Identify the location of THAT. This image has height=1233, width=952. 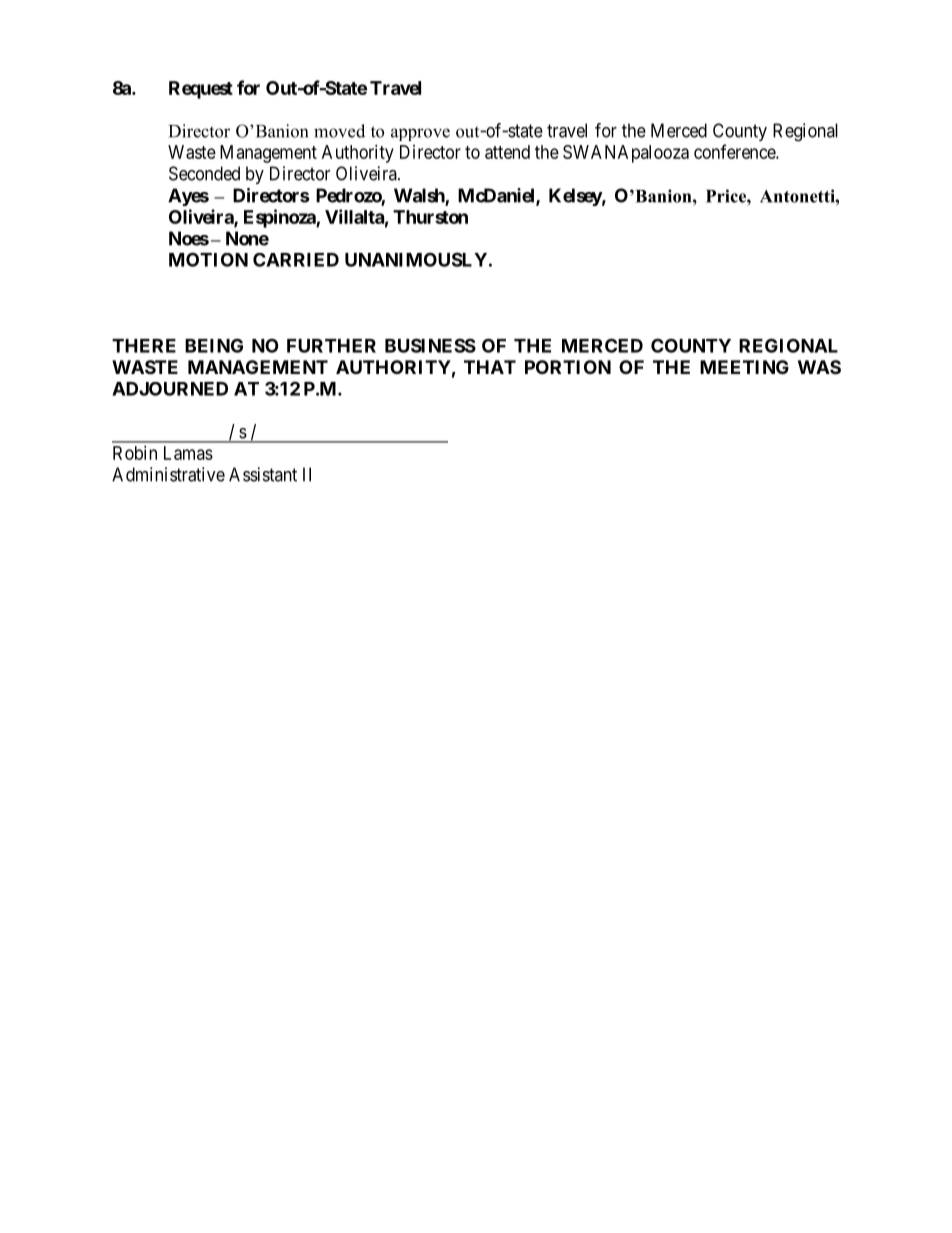
(490, 367).
